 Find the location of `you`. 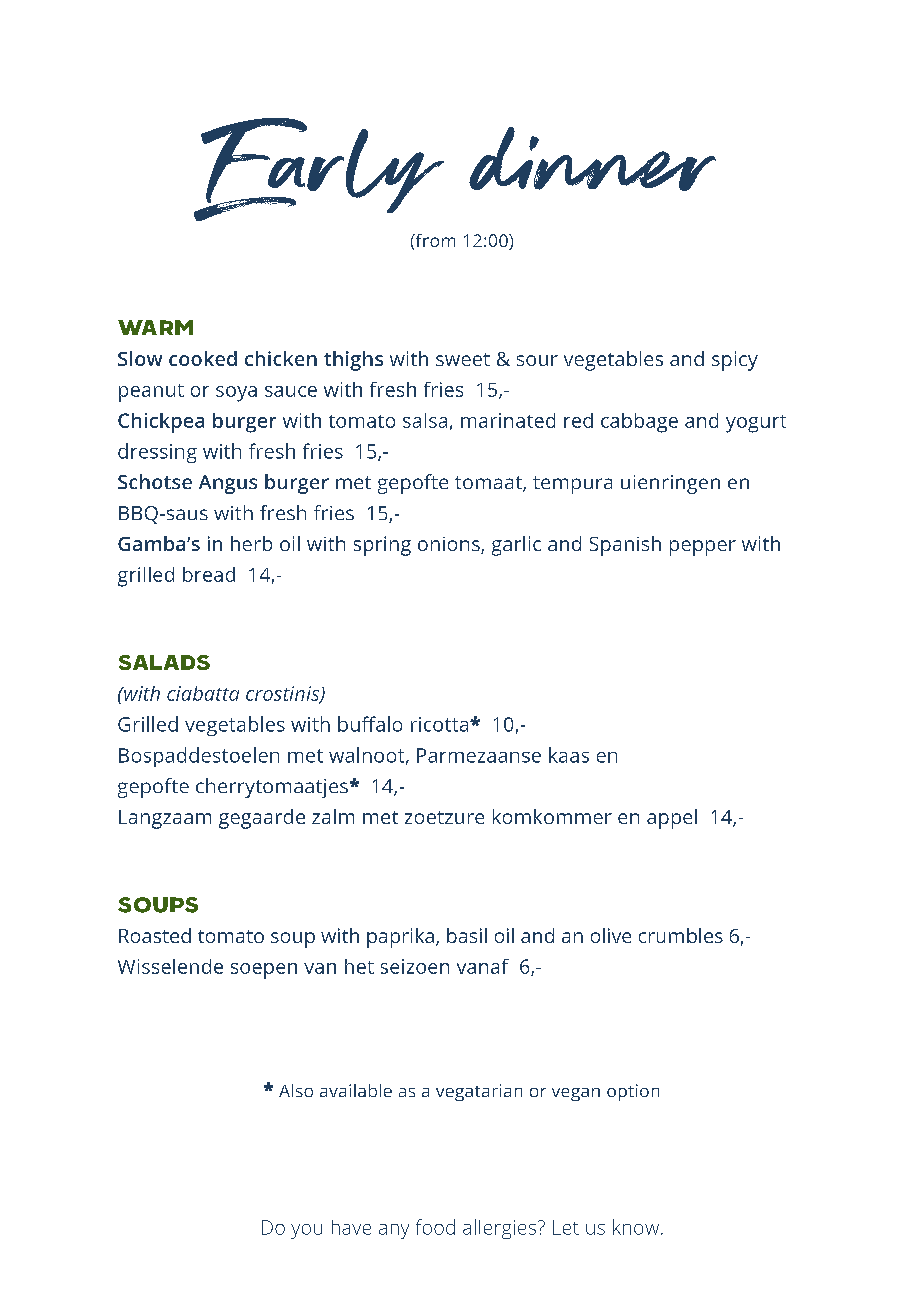

you is located at coordinates (306, 1231).
